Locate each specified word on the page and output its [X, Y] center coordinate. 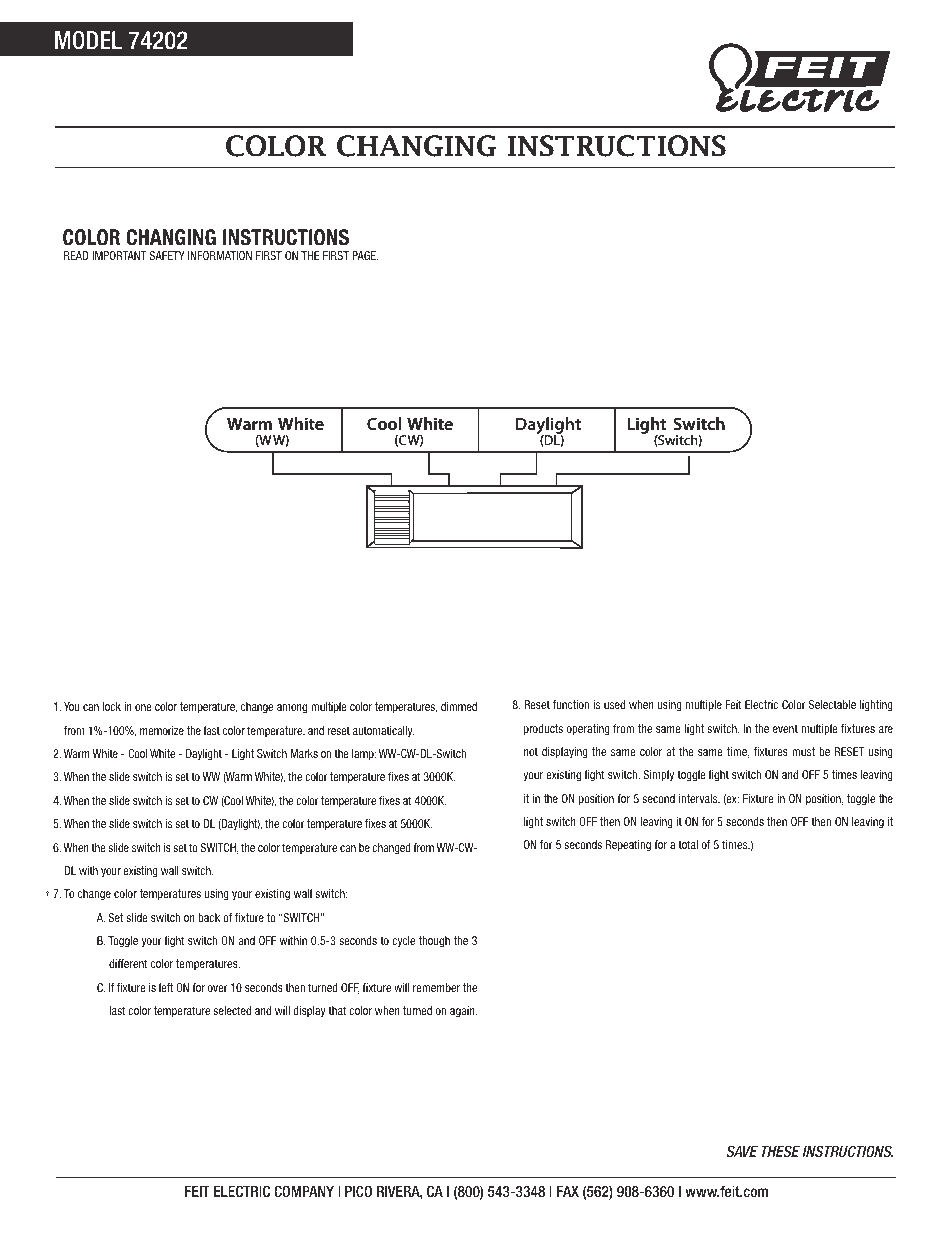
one [143, 707]
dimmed [459, 706]
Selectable [832, 704]
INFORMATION [220, 255]
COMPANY [304, 1191]
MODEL [88, 40]
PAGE [365, 255]
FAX [568, 1191]
